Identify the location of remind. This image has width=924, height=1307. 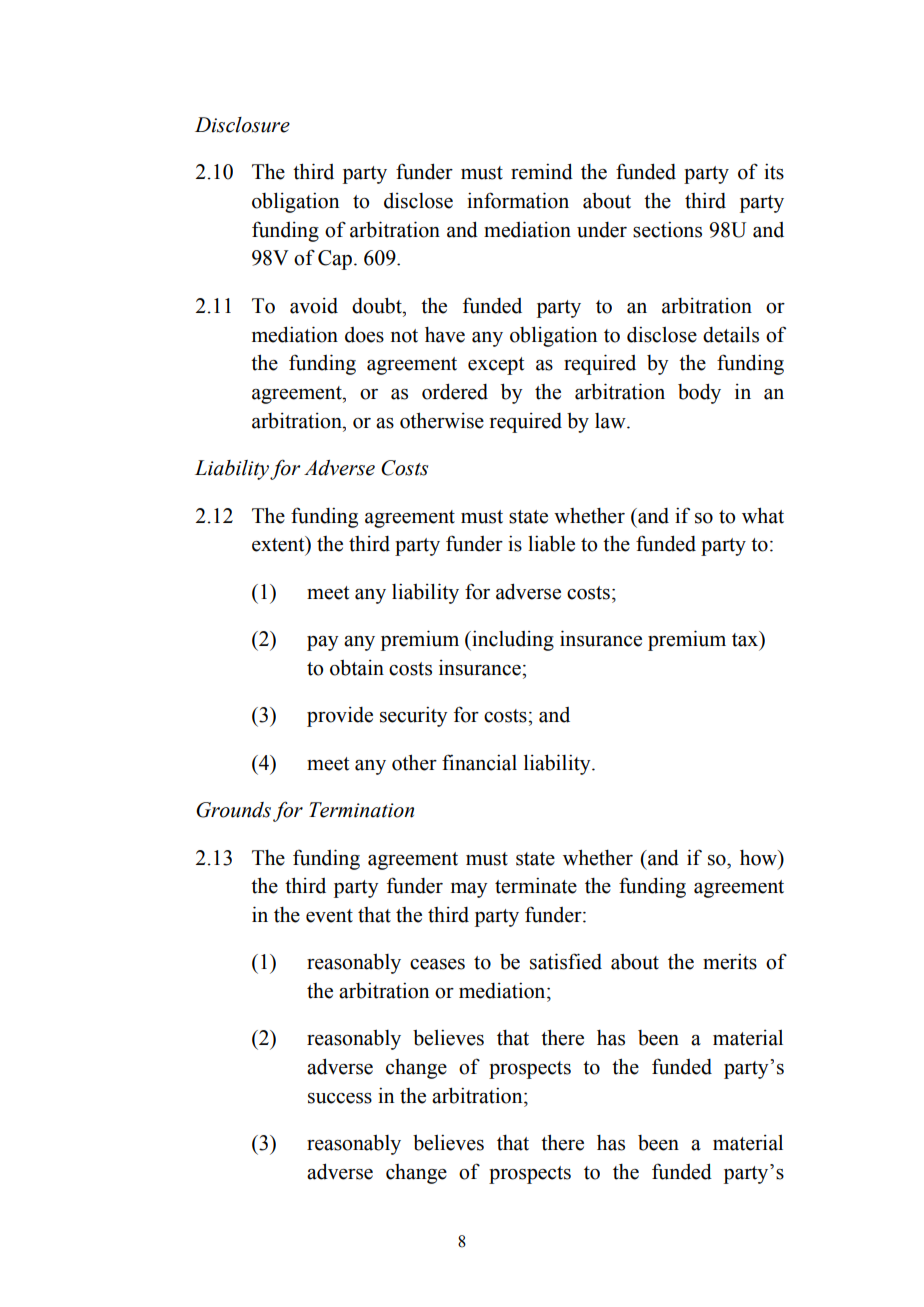
(542, 171).
